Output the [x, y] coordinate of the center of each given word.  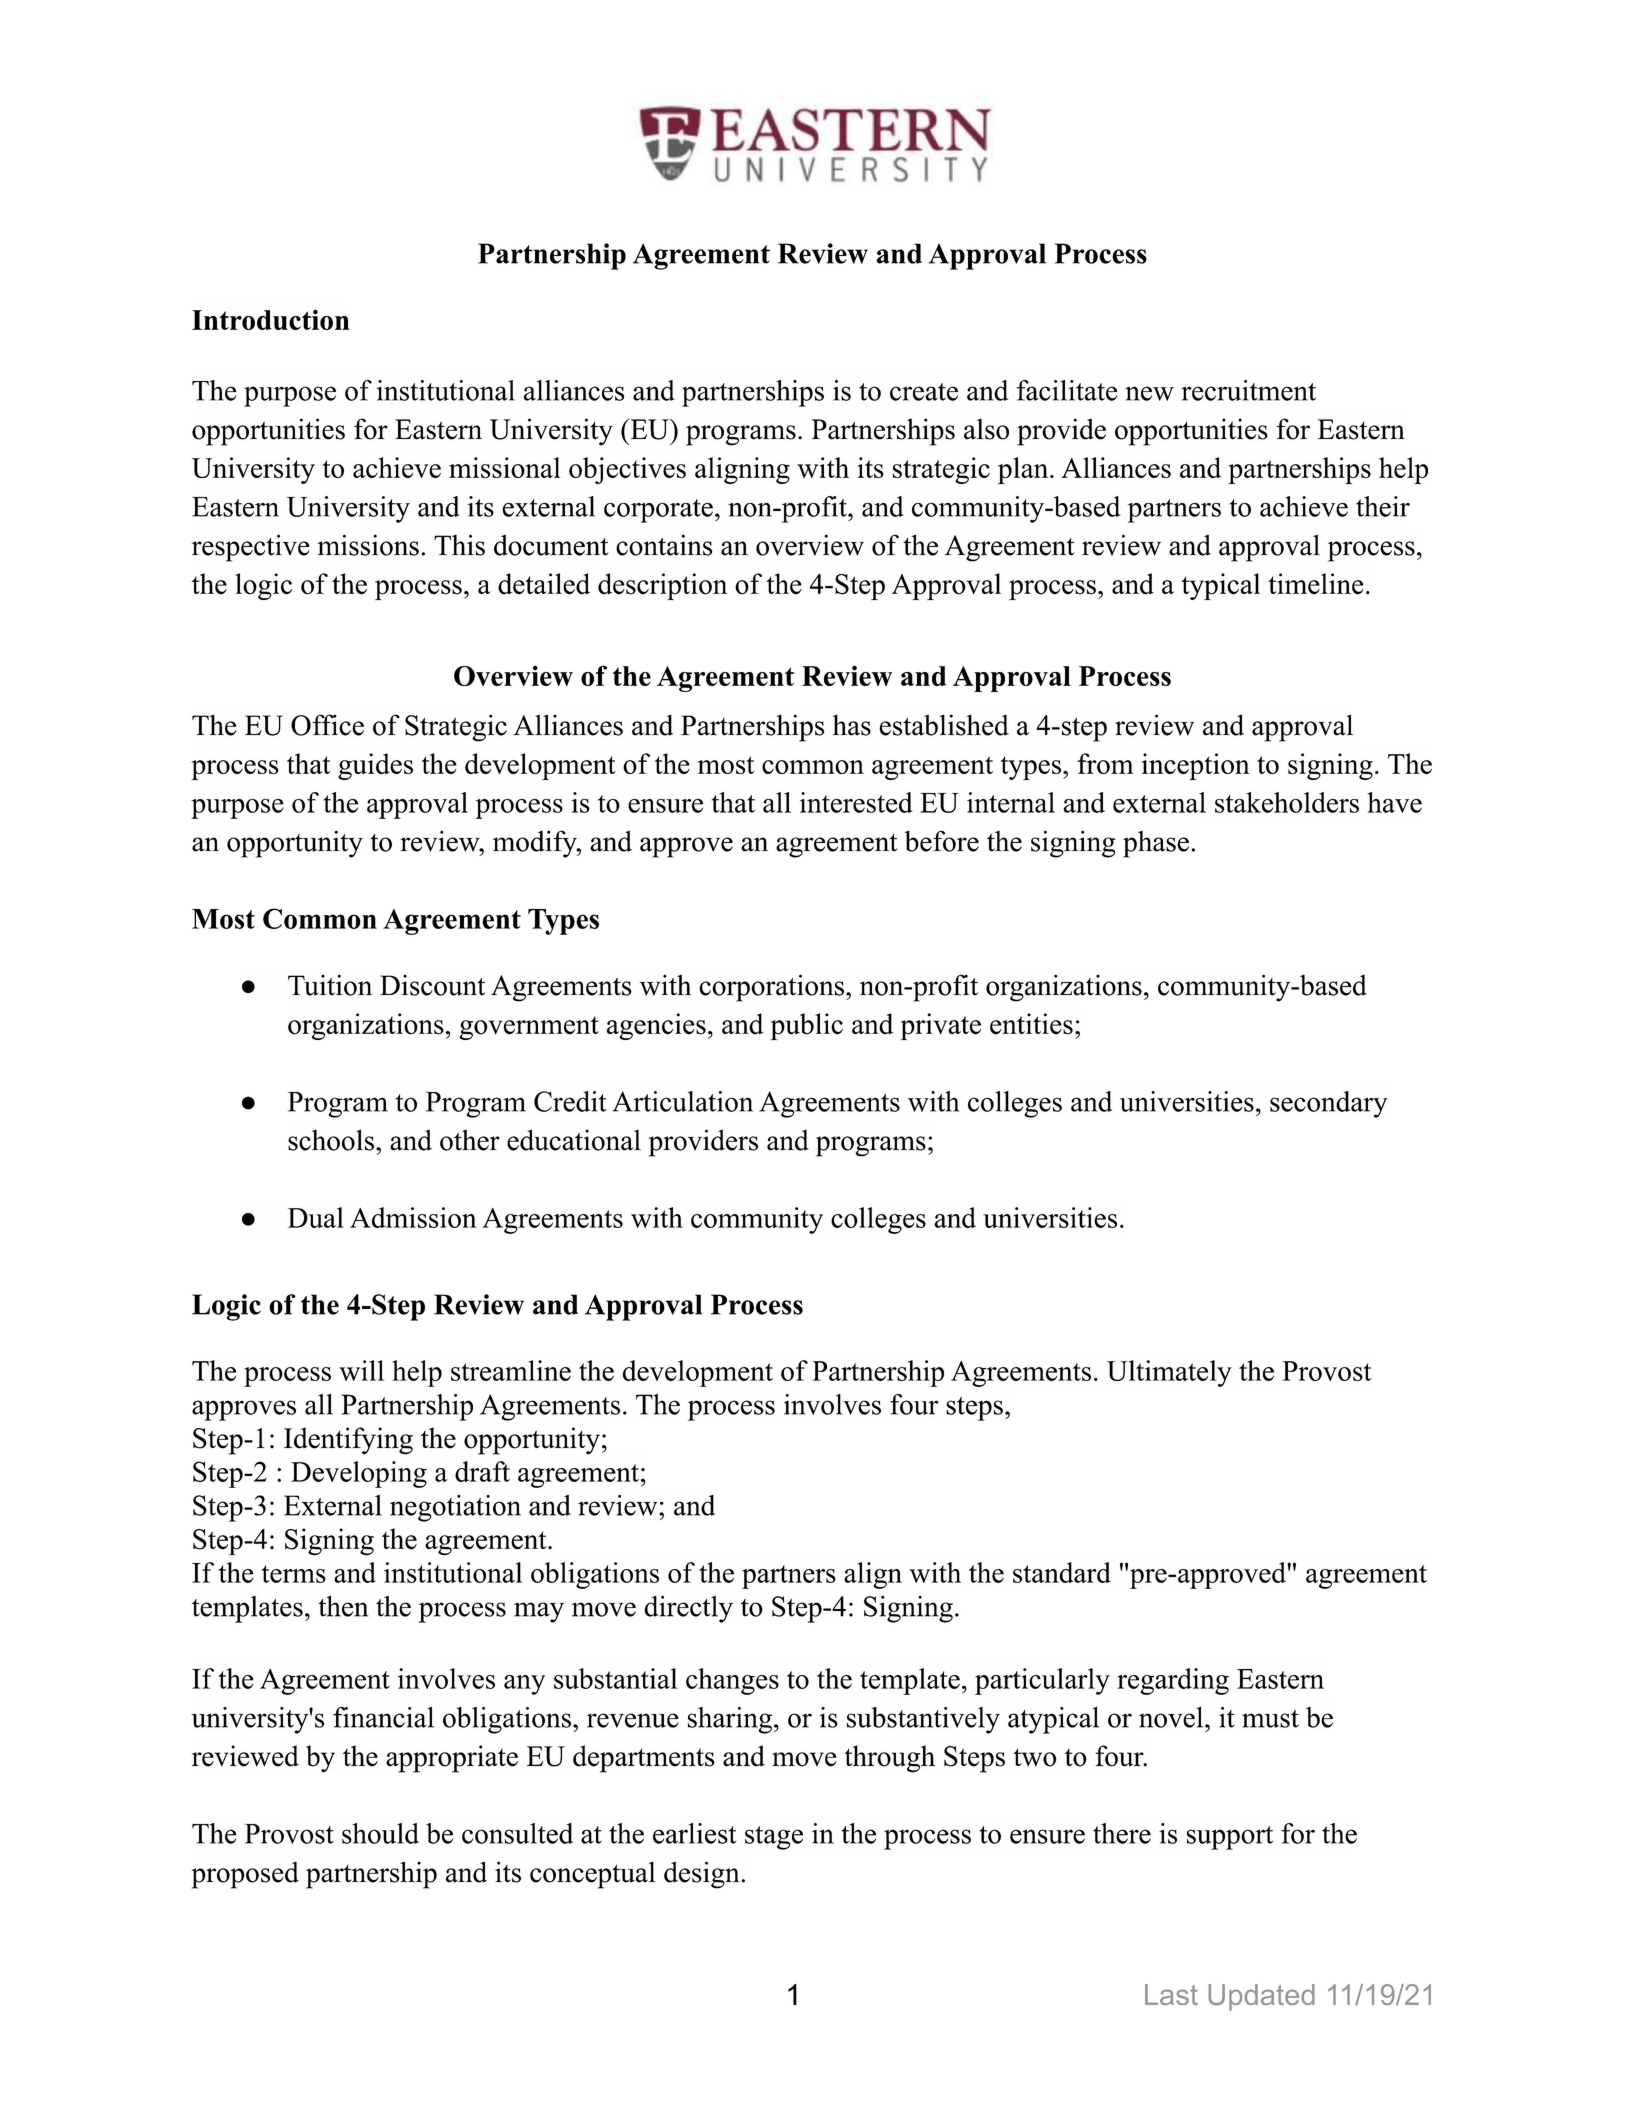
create [924, 392]
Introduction [271, 319]
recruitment [1248, 390]
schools [331, 1140]
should [380, 1833]
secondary [1329, 1104]
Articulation [683, 1101]
